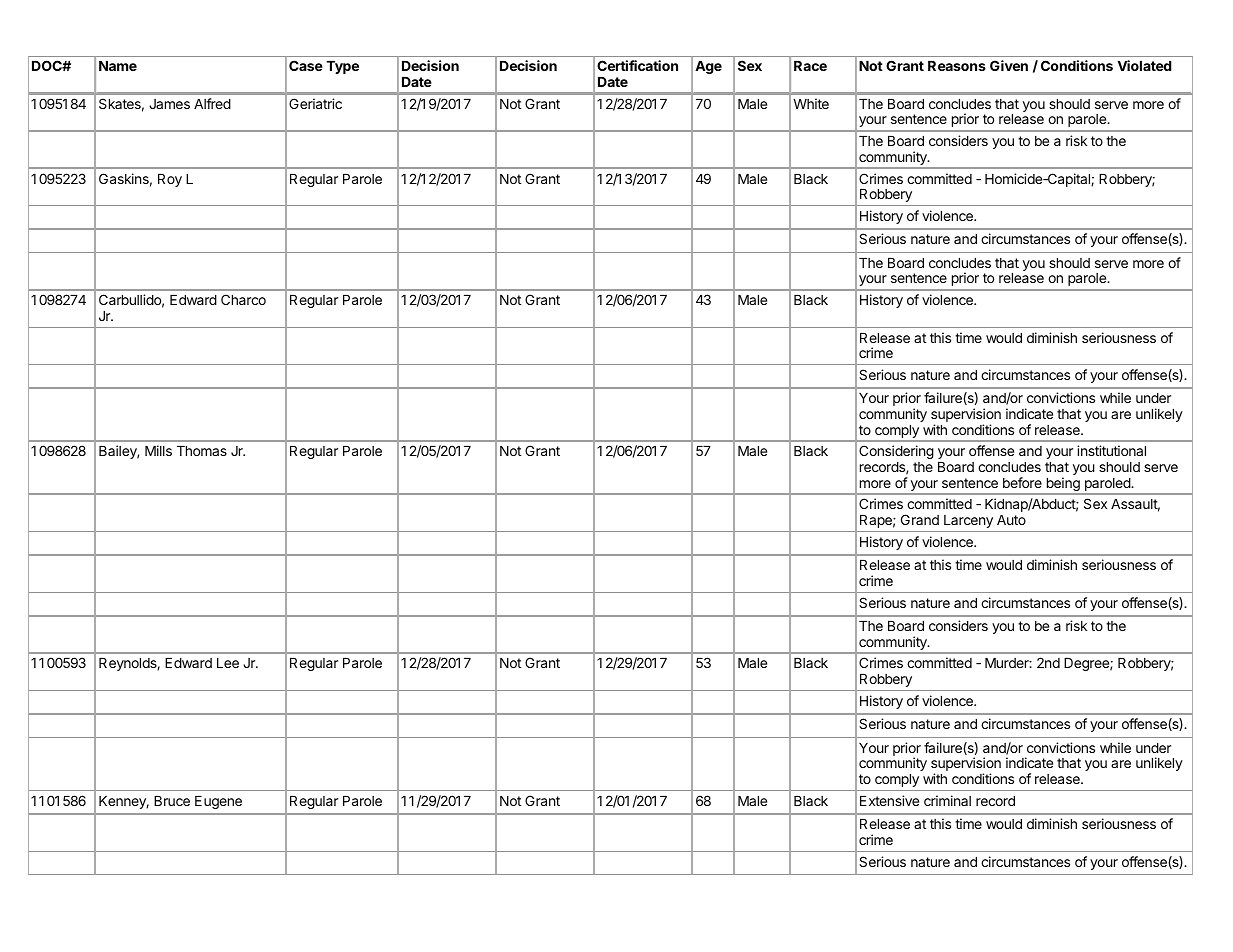 The height and width of the page is (952, 1233). Describe the element at coordinates (920, 519) in the page. I see `Grand` at that location.
